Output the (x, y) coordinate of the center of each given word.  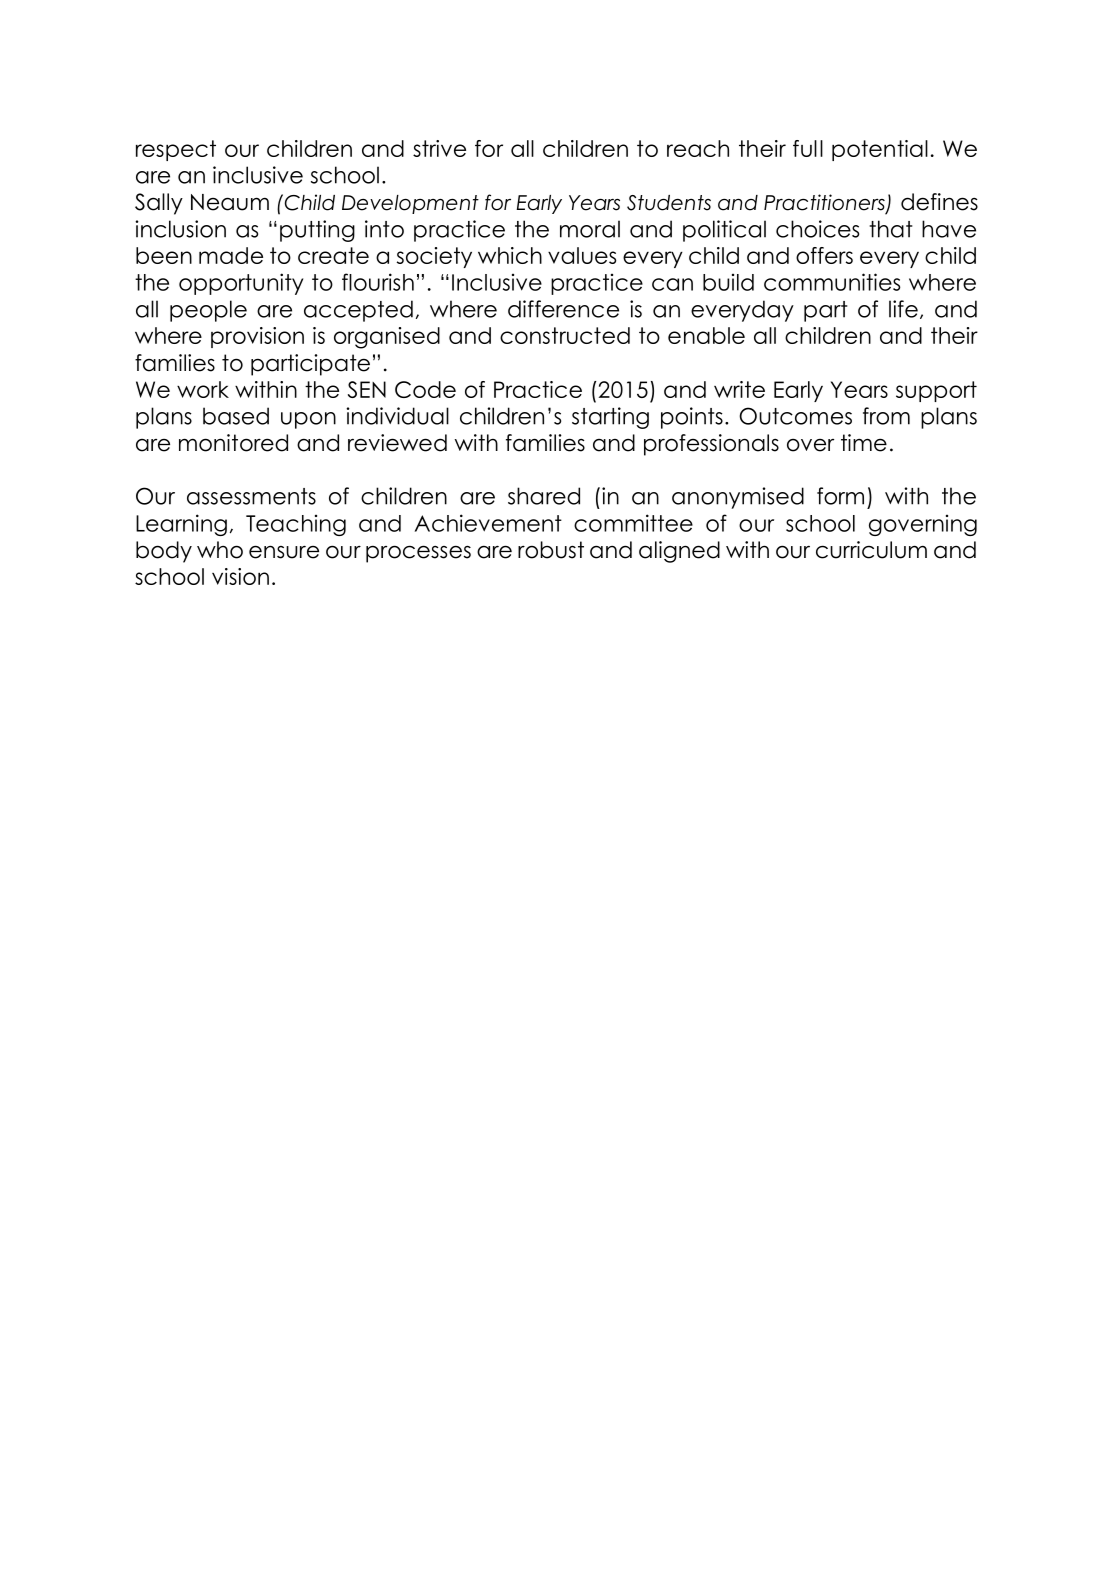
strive (439, 148)
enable (706, 335)
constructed (565, 335)
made (231, 255)
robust (551, 550)
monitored (233, 443)
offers (824, 255)
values (582, 255)
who (220, 550)
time (864, 443)
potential (880, 150)
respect (176, 150)
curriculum (871, 550)
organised (387, 338)
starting (610, 418)
